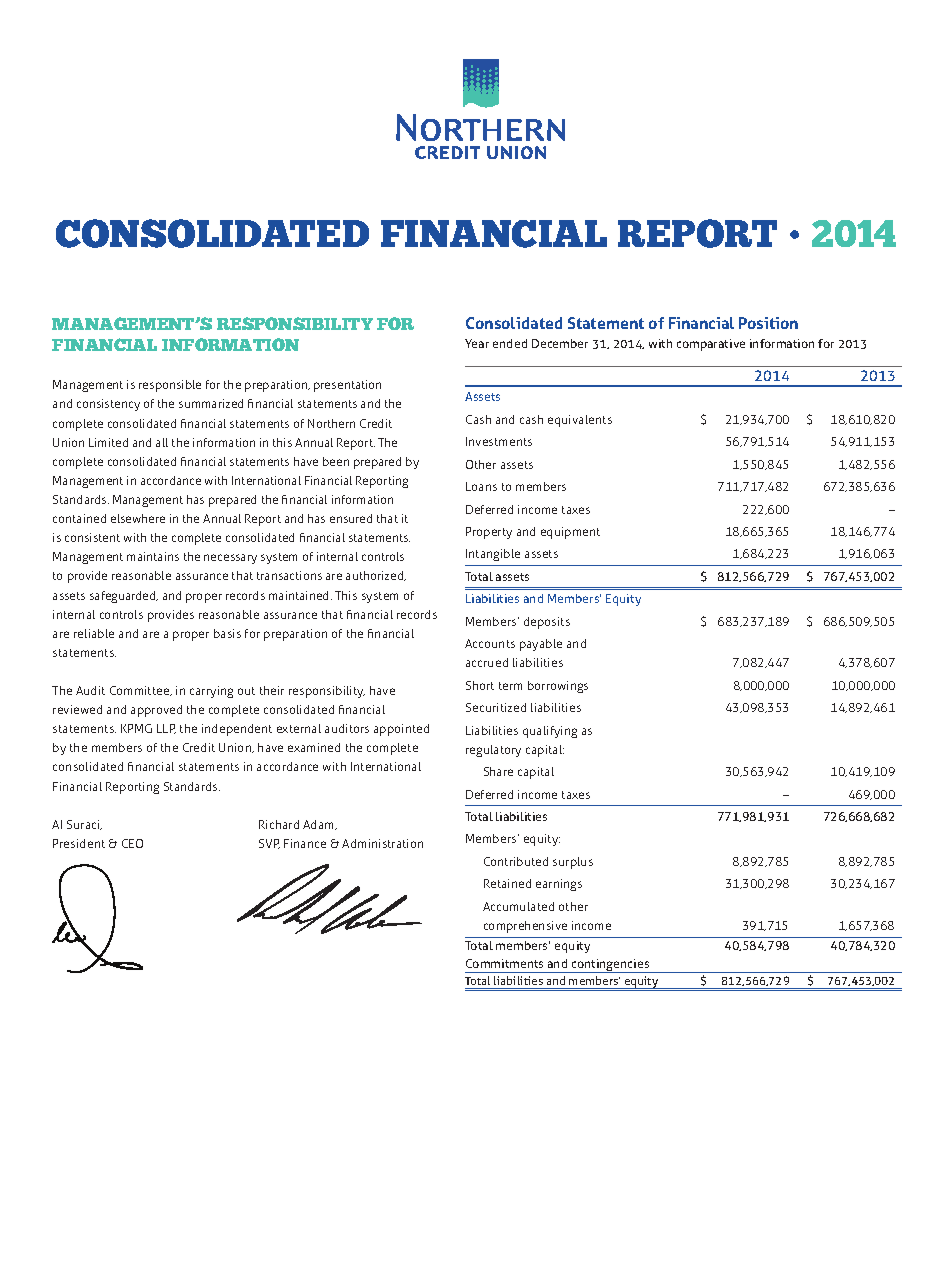 This document has width=952, height=1270. I want to click on contingencies, so click(611, 966).
